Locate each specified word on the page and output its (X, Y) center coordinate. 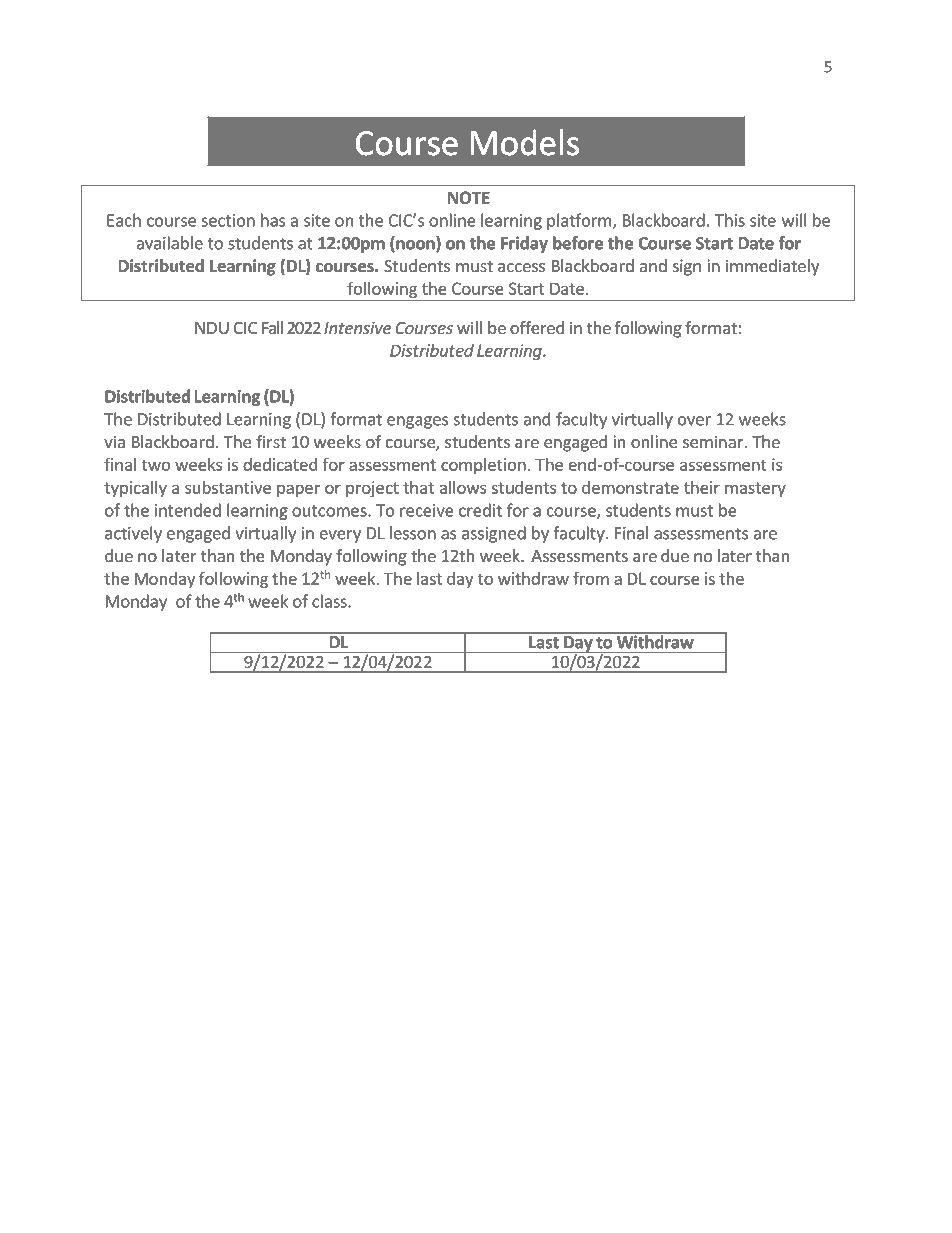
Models (525, 142)
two (156, 465)
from (591, 578)
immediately (772, 267)
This (730, 220)
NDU (212, 328)
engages (417, 422)
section (228, 220)
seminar (714, 441)
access (521, 267)
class (330, 601)
